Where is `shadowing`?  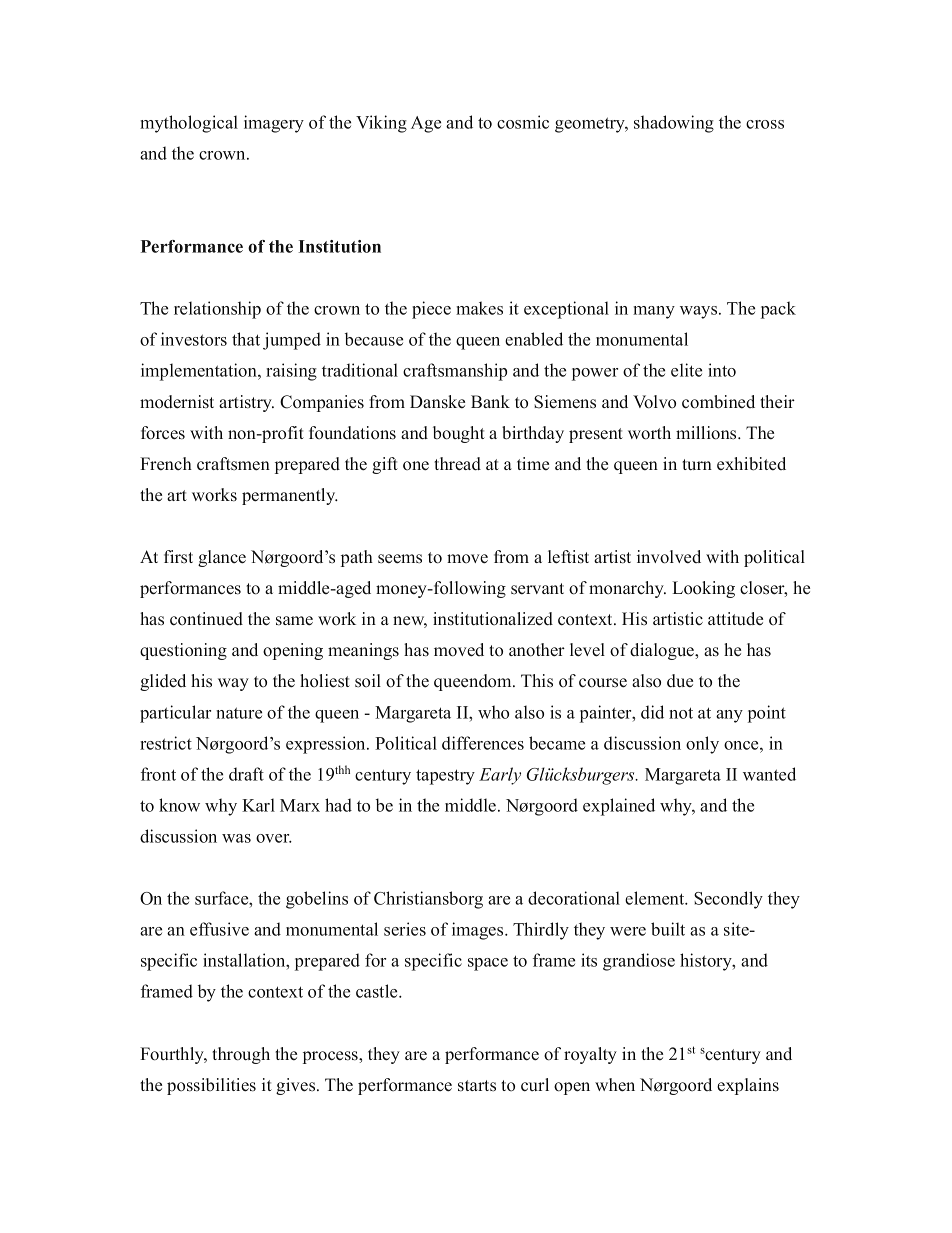
shadowing is located at coordinates (674, 124).
